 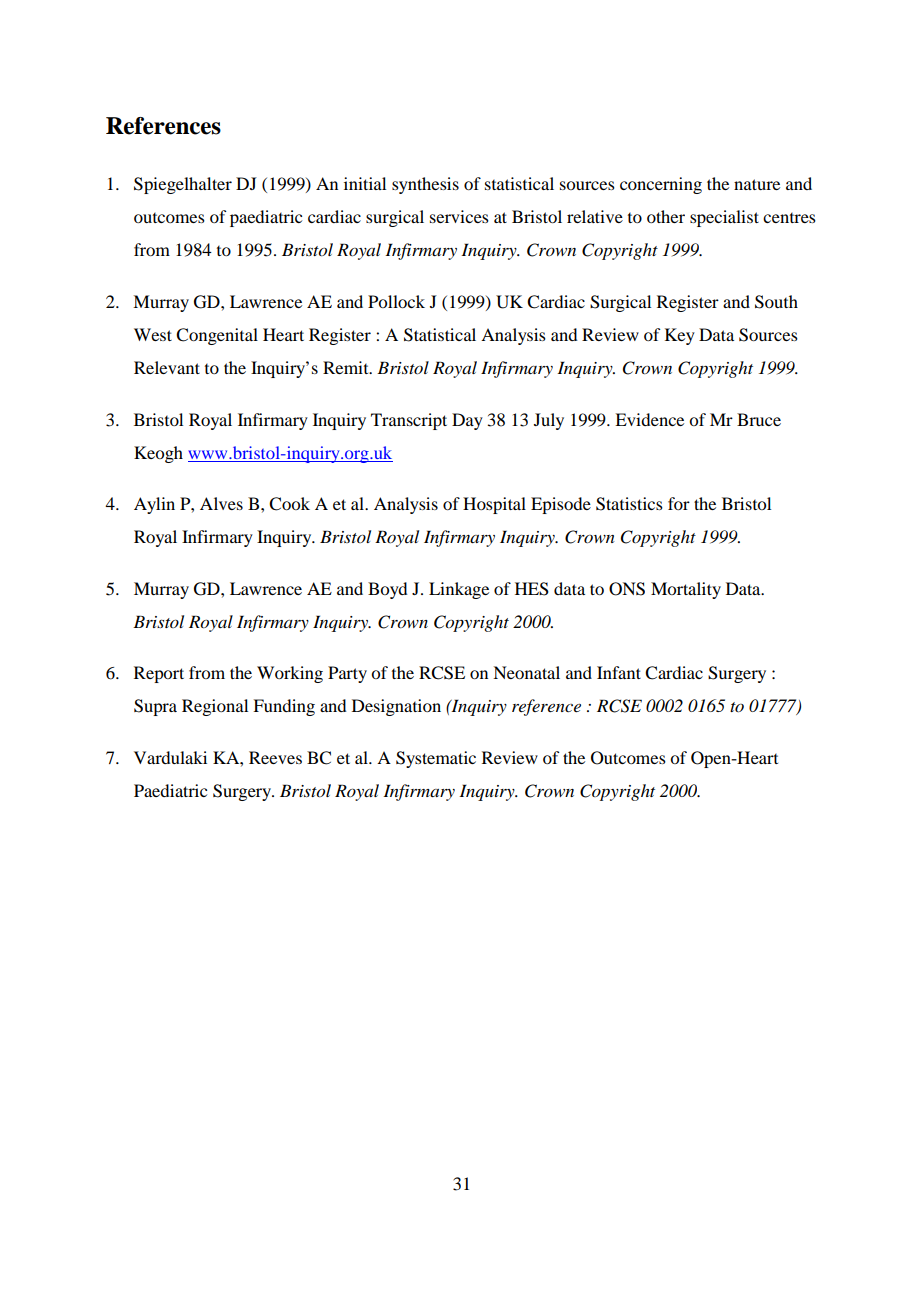 I want to click on Alves, so click(x=221, y=503).
